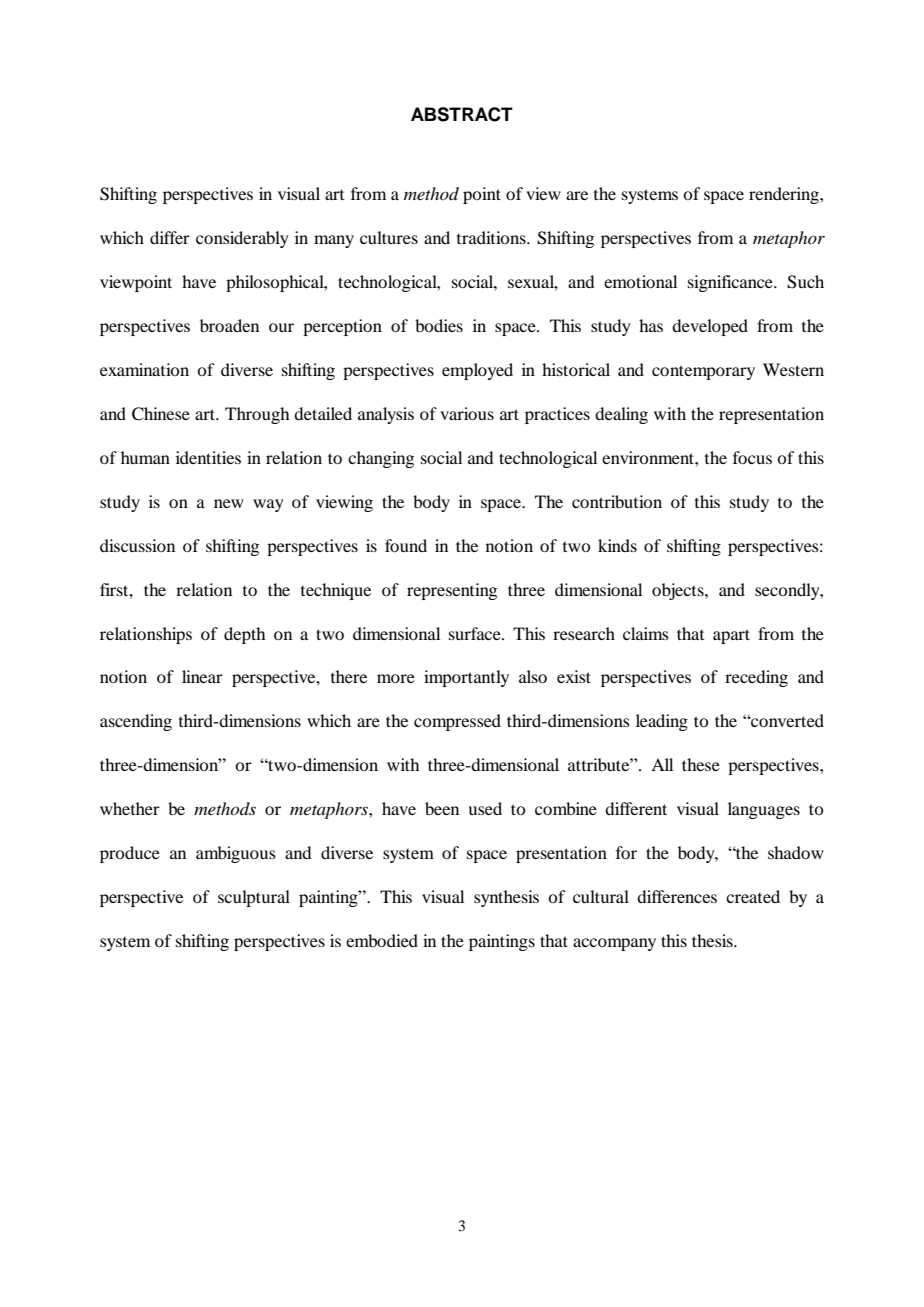 The width and height of the screenshot is (924, 1307). I want to click on considerably, so click(242, 239).
